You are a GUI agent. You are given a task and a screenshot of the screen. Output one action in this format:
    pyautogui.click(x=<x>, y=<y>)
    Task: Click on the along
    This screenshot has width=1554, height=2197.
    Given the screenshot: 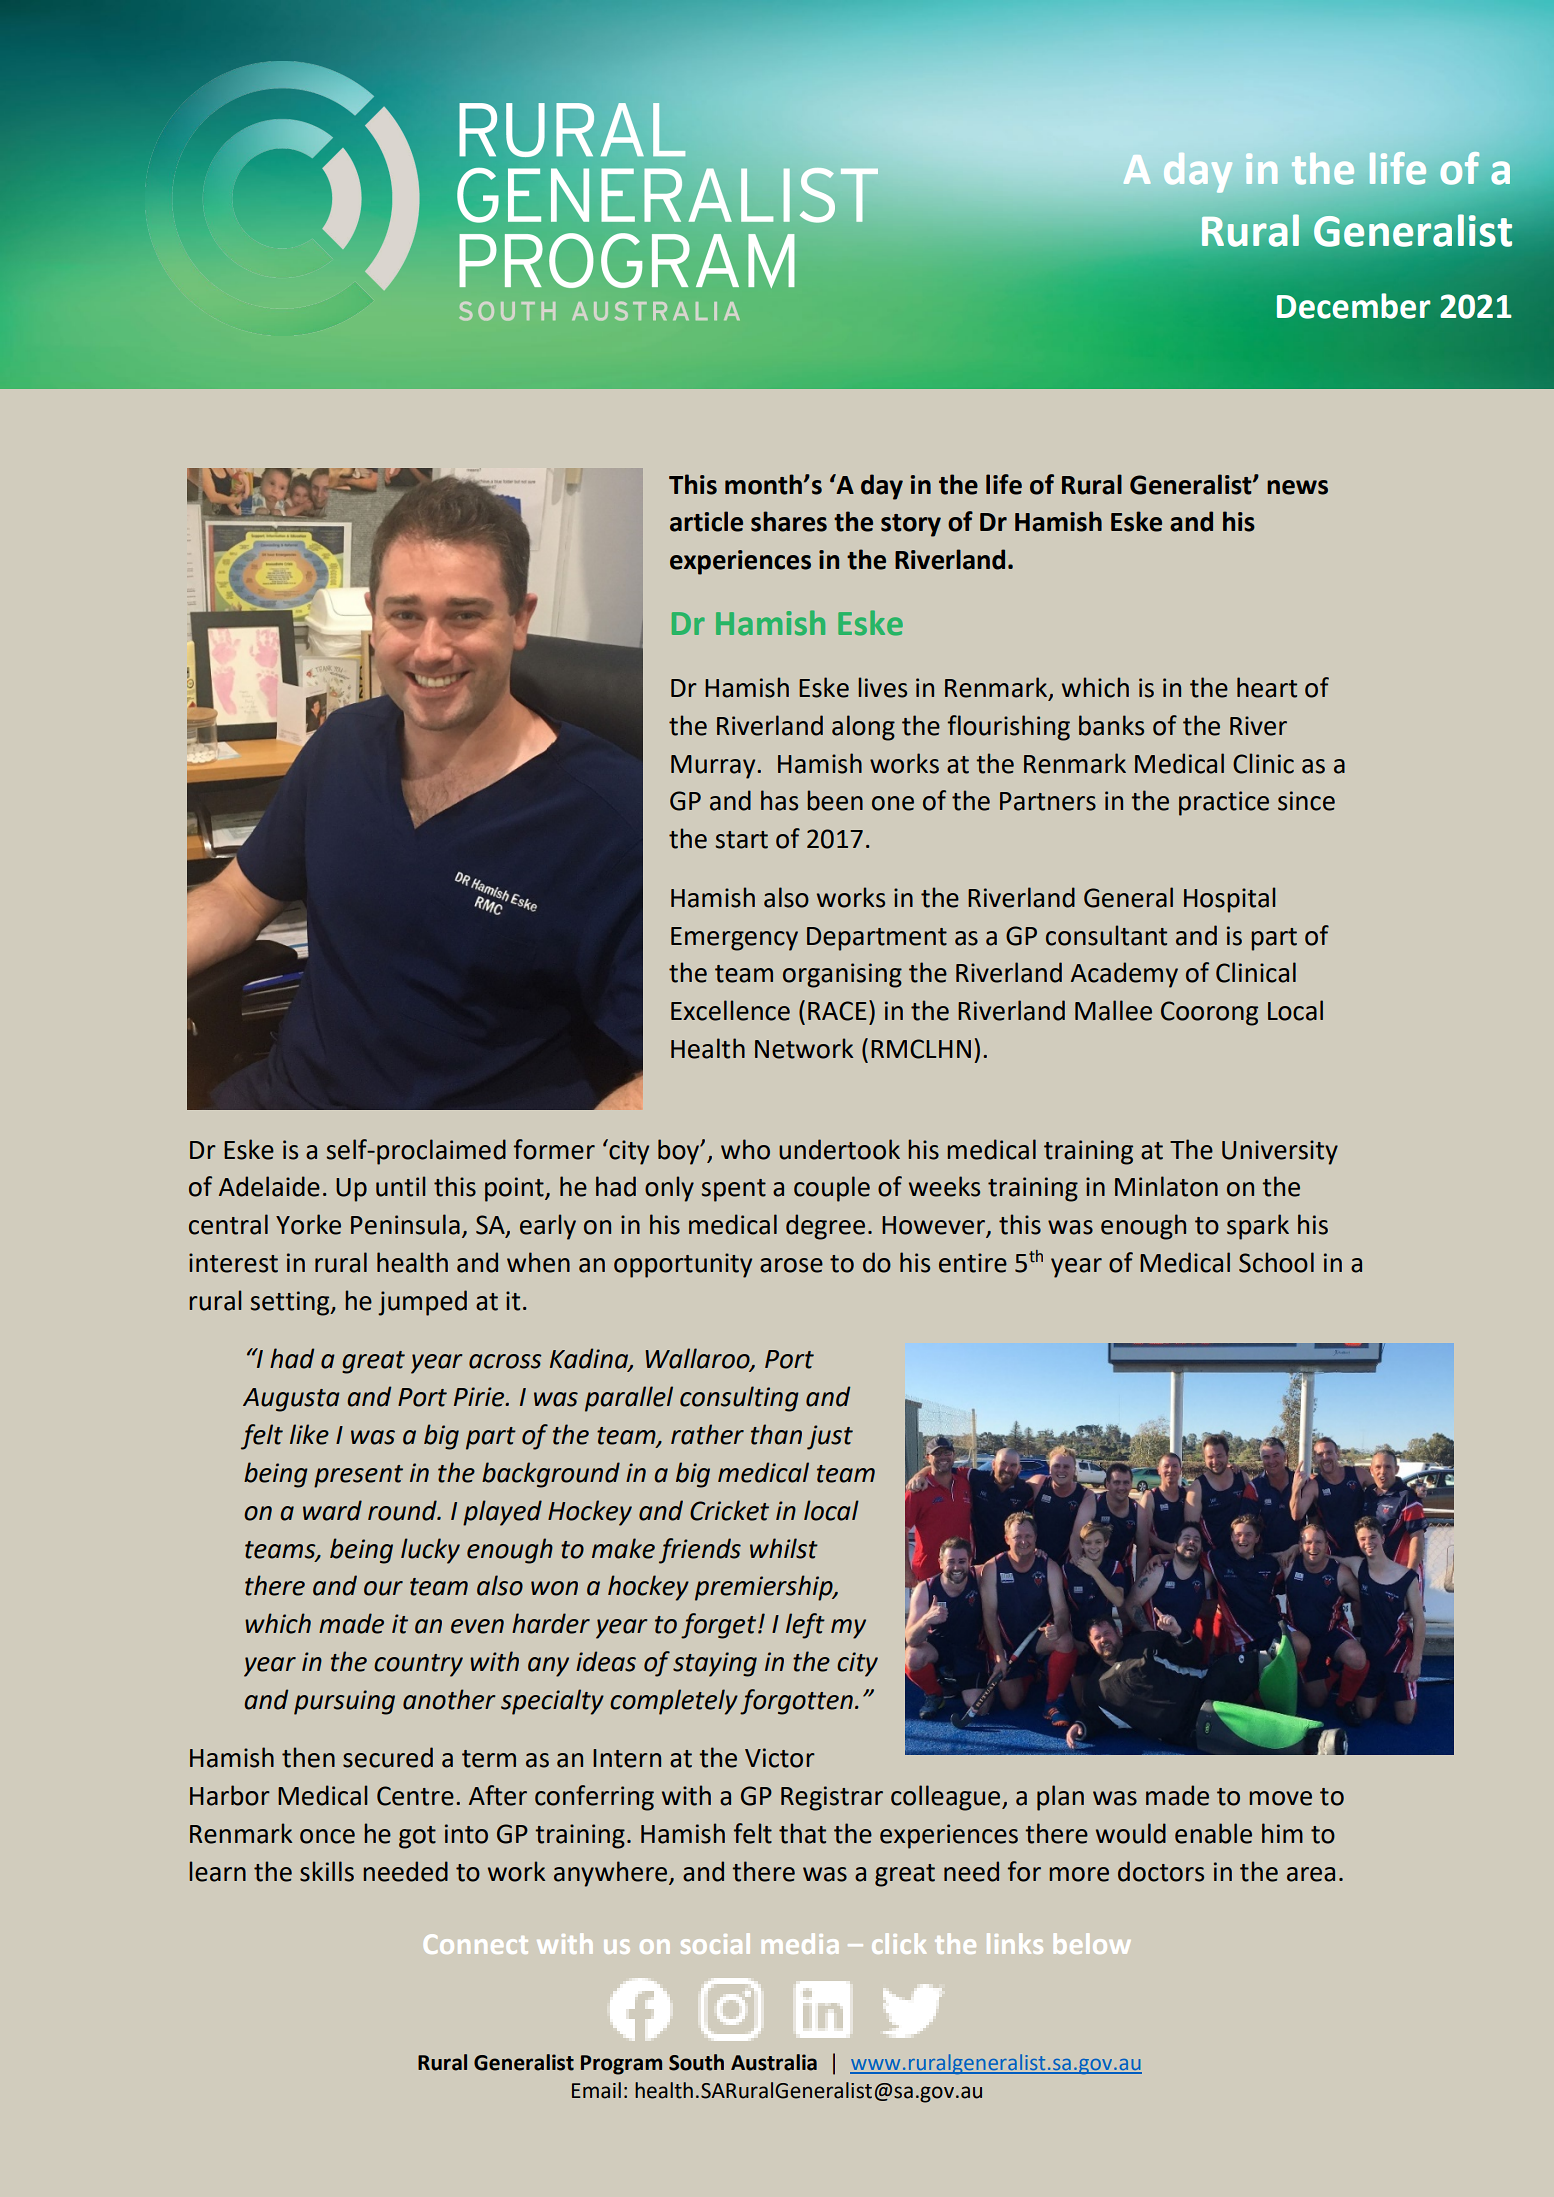 What is the action you would take?
    pyautogui.click(x=863, y=728)
